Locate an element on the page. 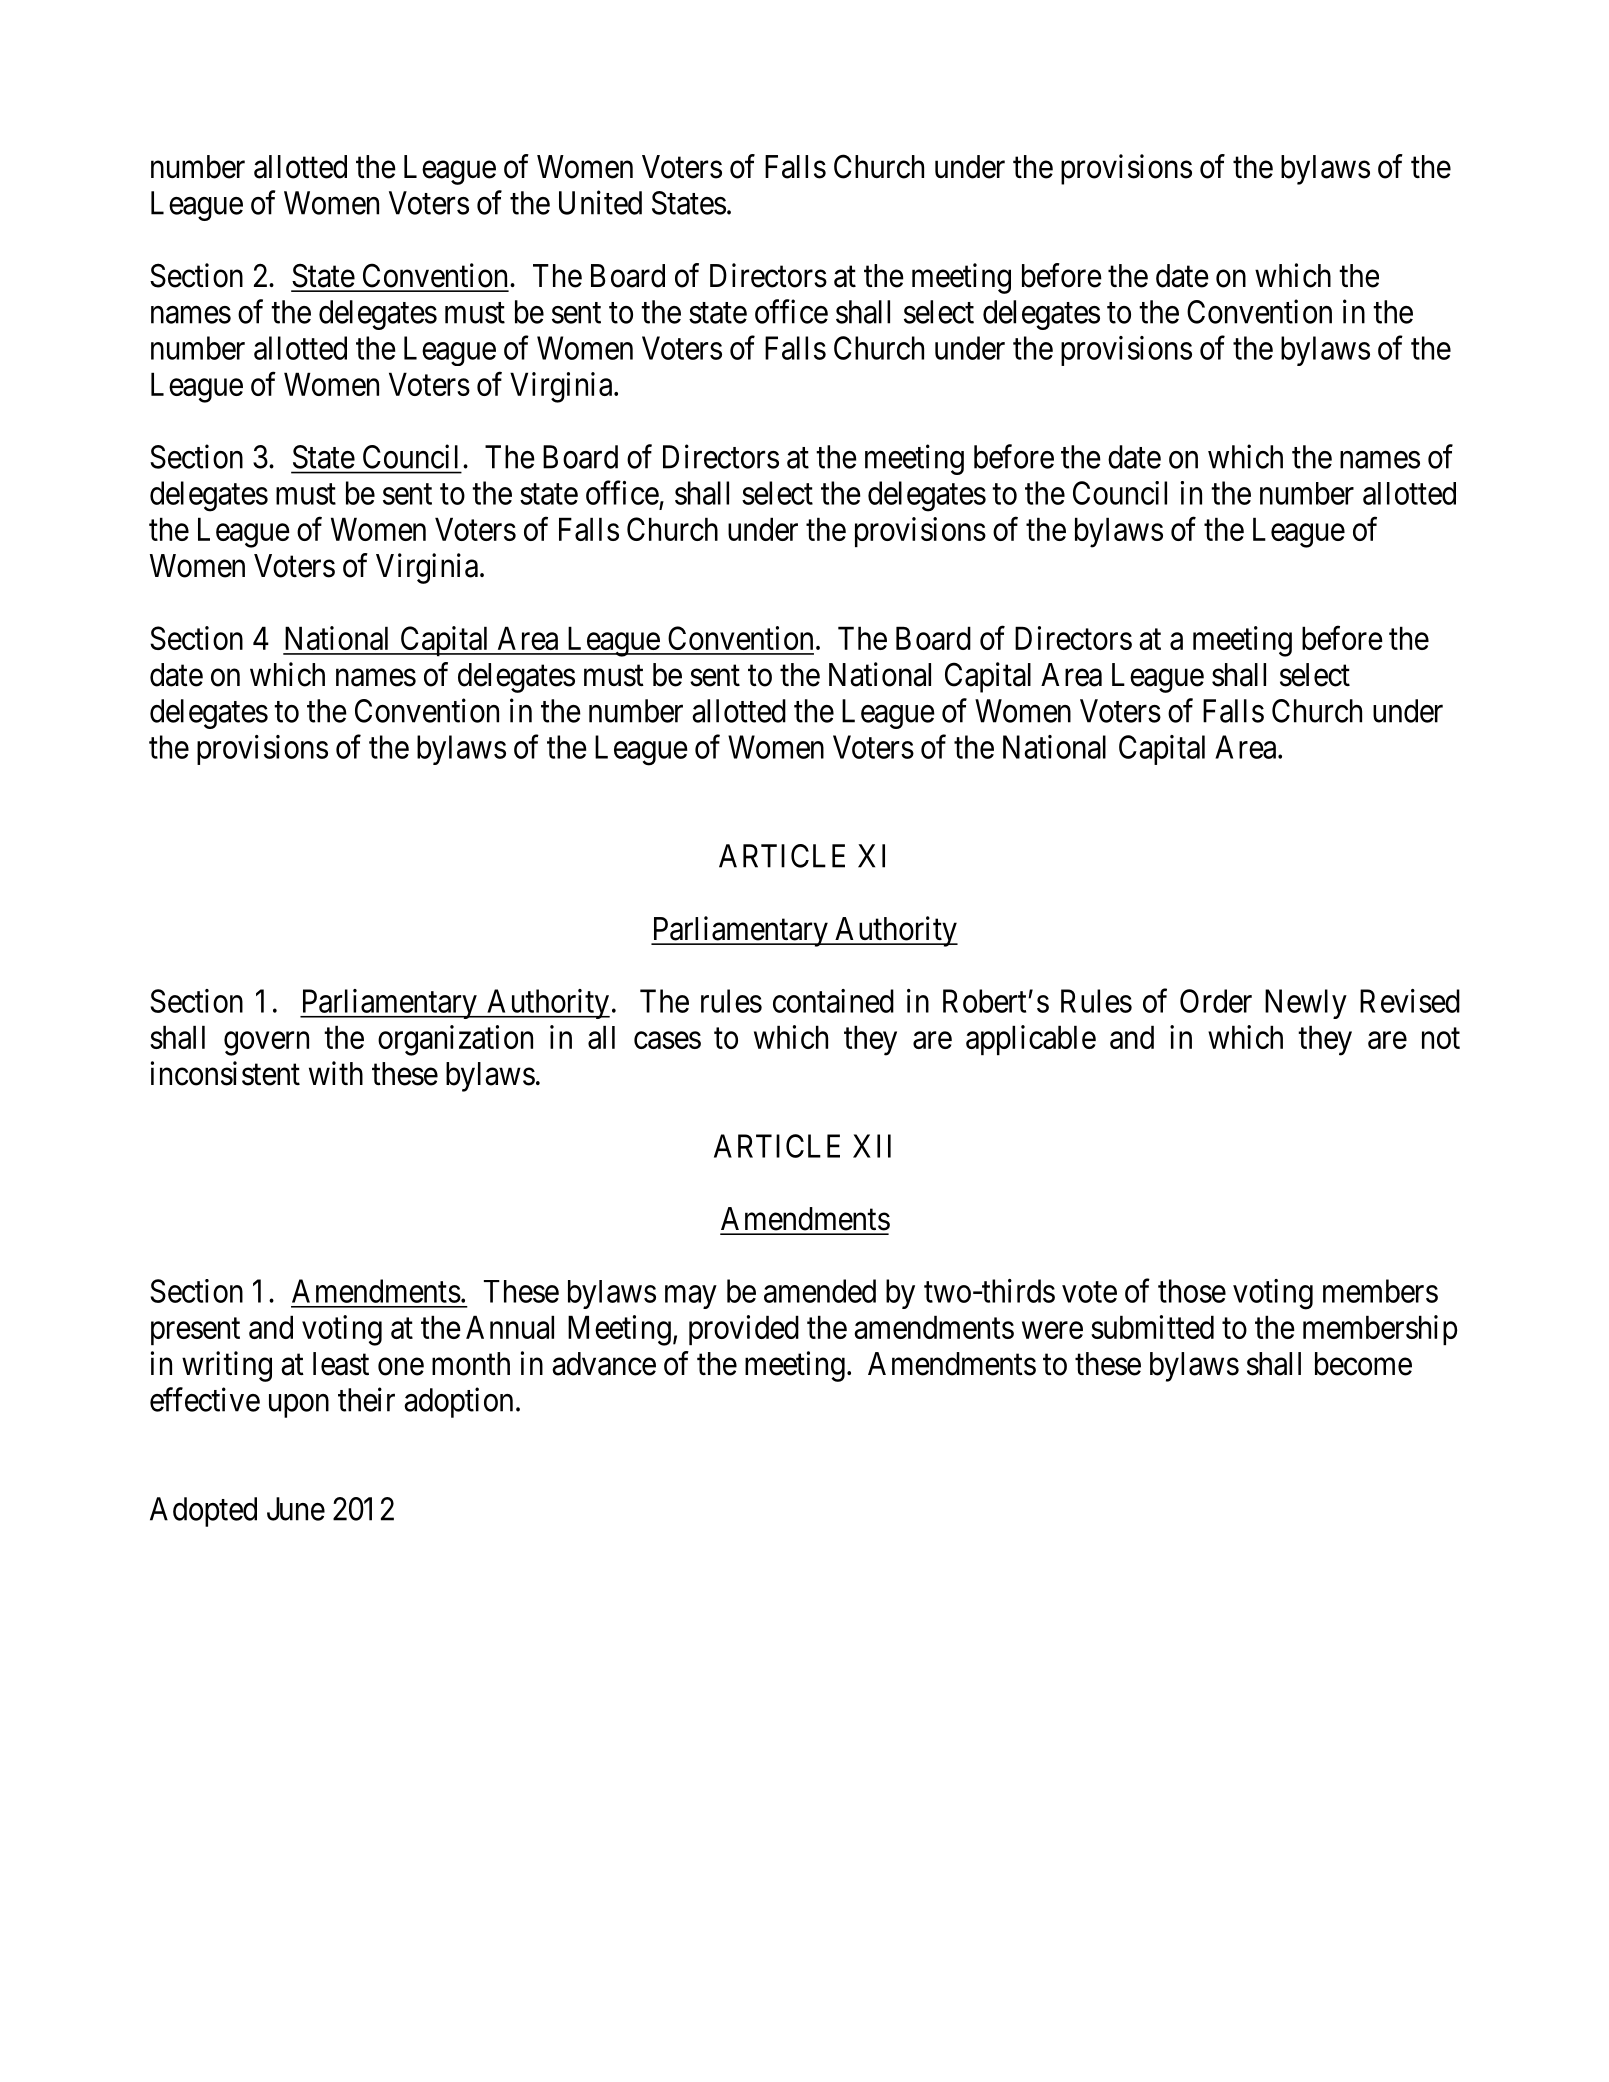  those is located at coordinates (1192, 1291).
